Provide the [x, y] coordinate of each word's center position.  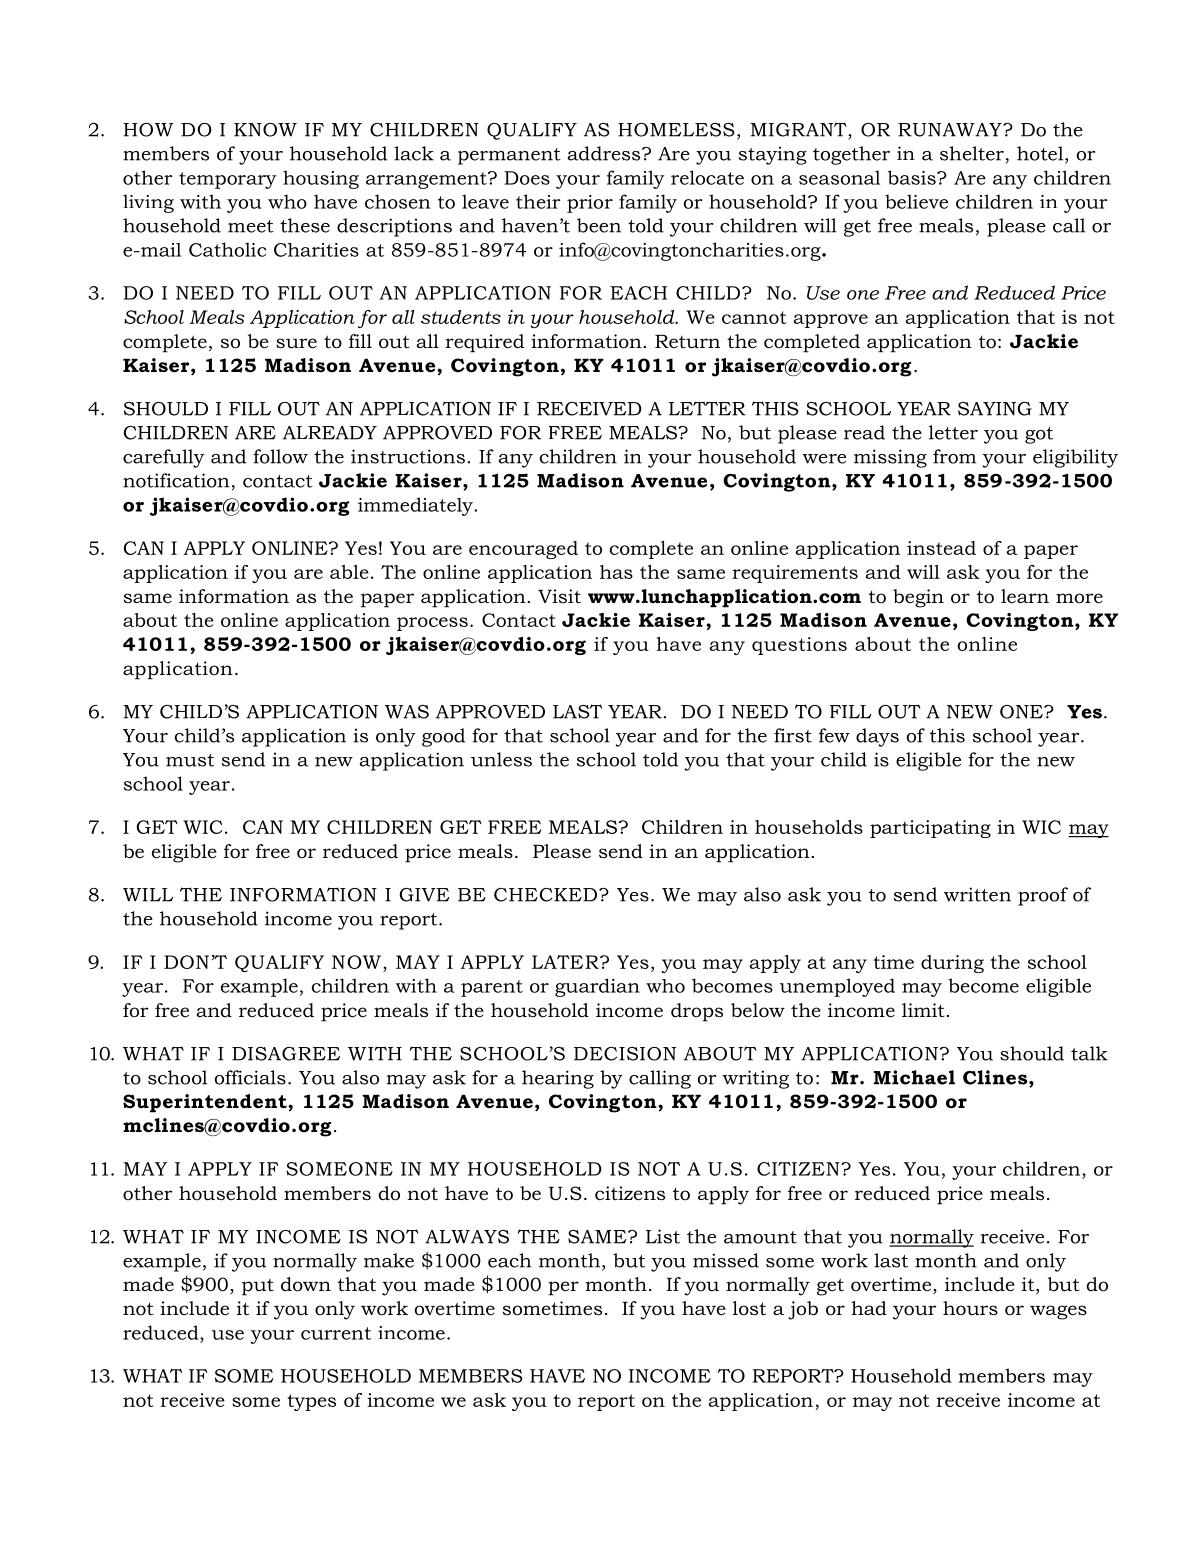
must [190, 760]
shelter [972, 153]
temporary [228, 180]
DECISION [625, 1054]
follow [280, 456]
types [311, 1402]
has [616, 572]
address [605, 153]
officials [250, 1077]
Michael [914, 1077]
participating [930, 829]
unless [501, 759]
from [954, 456]
